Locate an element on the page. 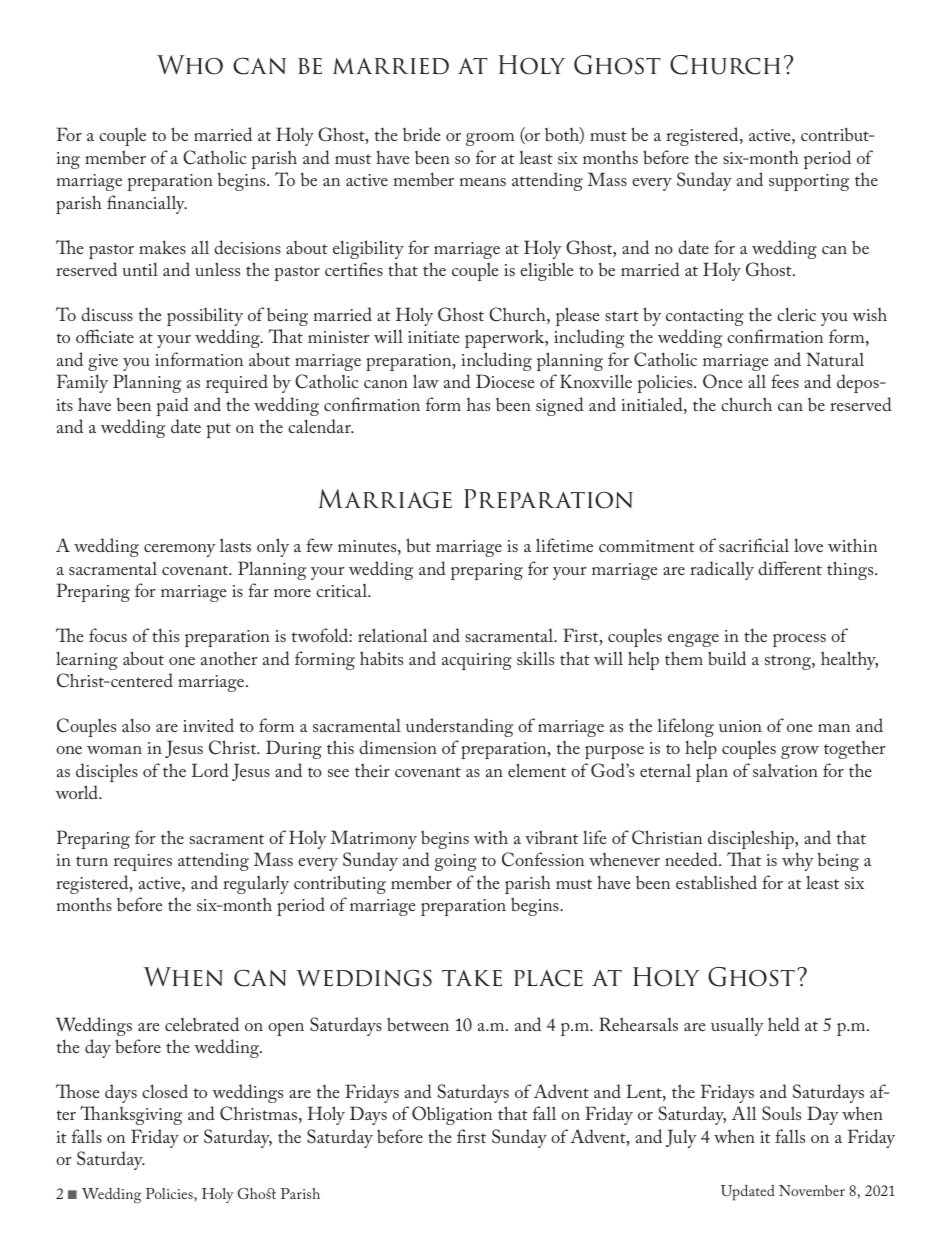 This page has width=952, height=1233. closed is located at coordinates (165, 1091).
